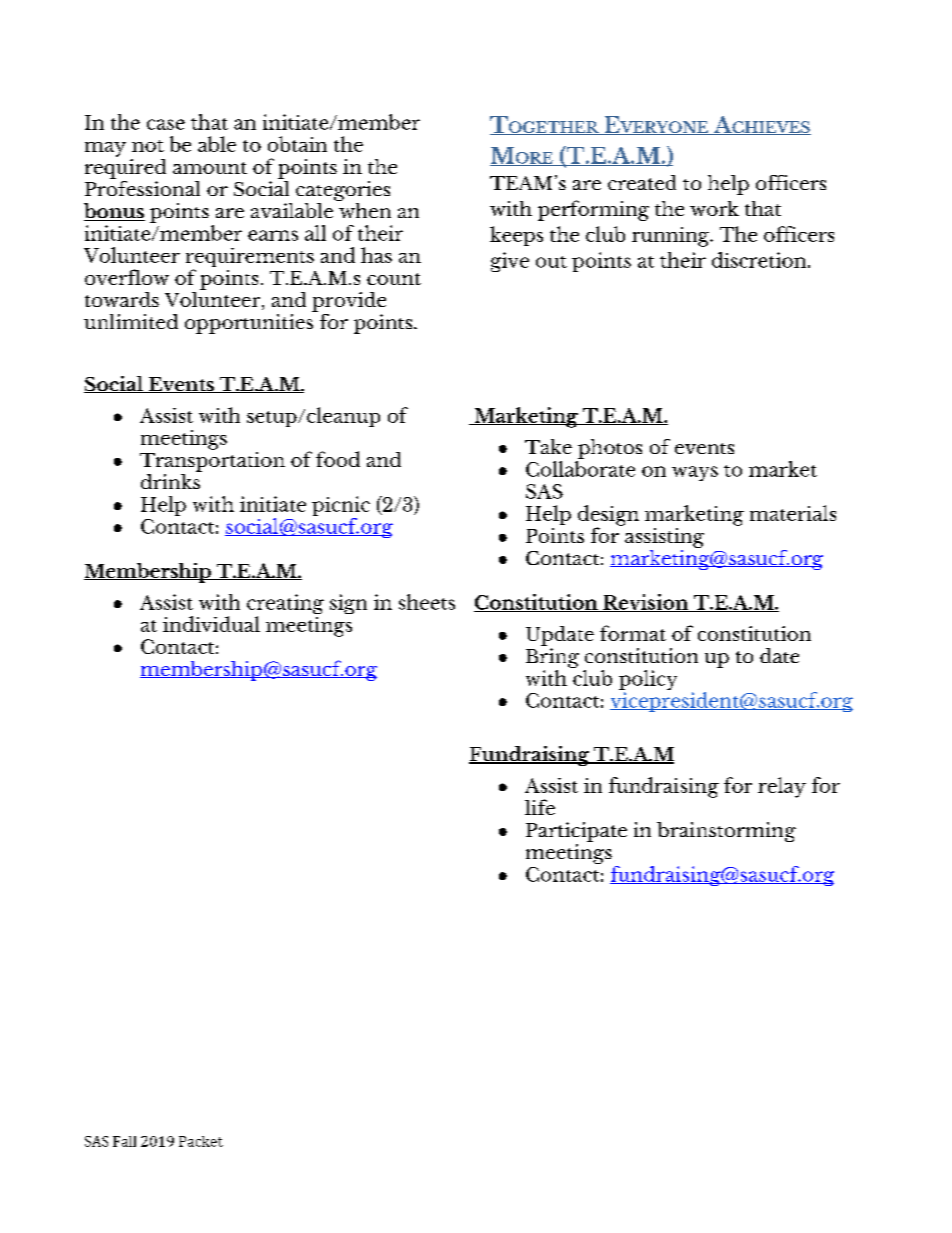 Image resolution: width=952 pixels, height=1233 pixels. What do you see at coordinates (714, 208) in the image?
I see `work` at bounding box center [714, 208].
